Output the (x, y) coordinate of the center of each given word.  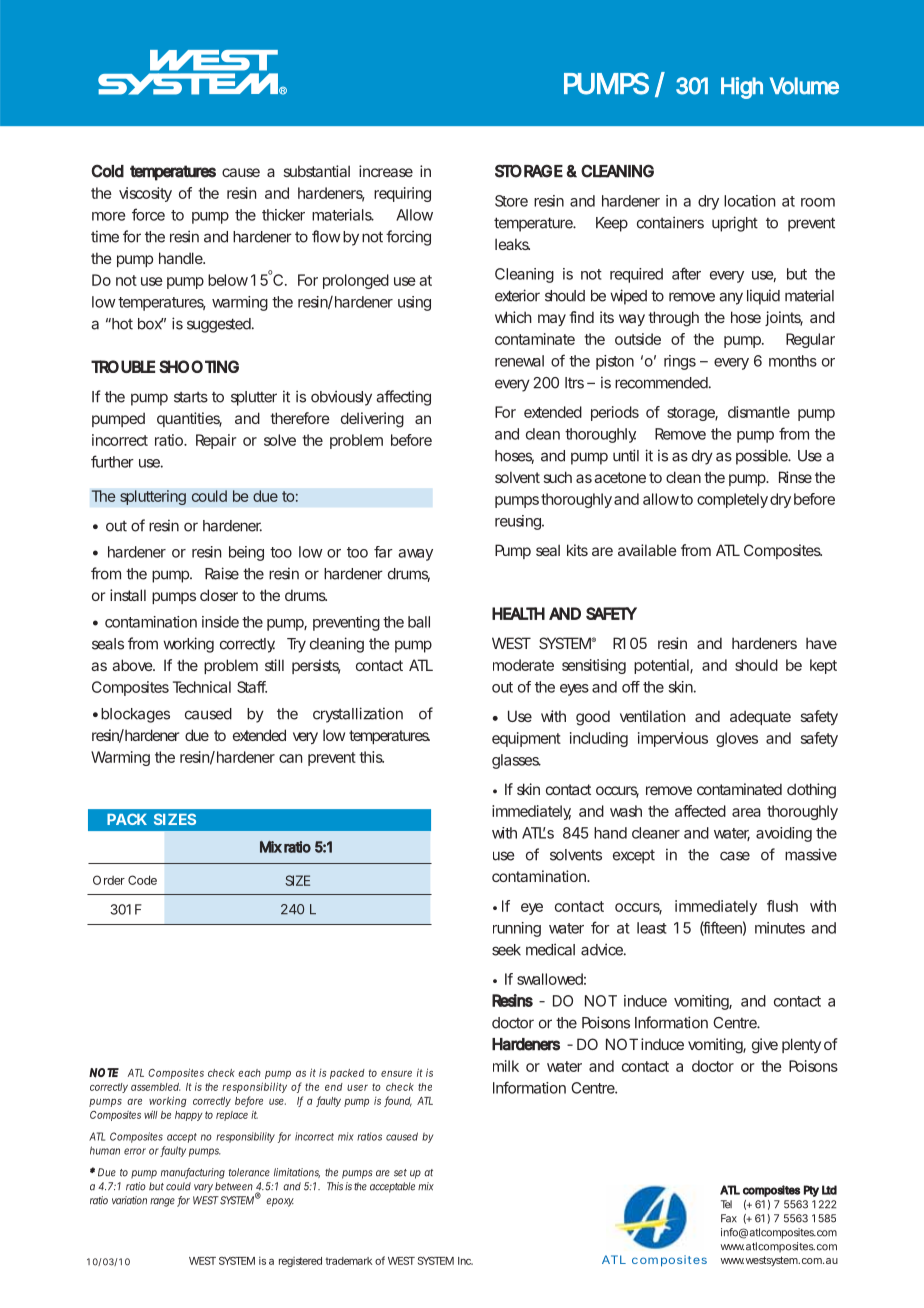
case (735, 856)
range (162, 1202)
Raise (222, 573)
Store (511, 201)
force (148, 214)
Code (142, 880)
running (517, 929)
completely (732, 500)
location (749, 201)
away (415, 555)
